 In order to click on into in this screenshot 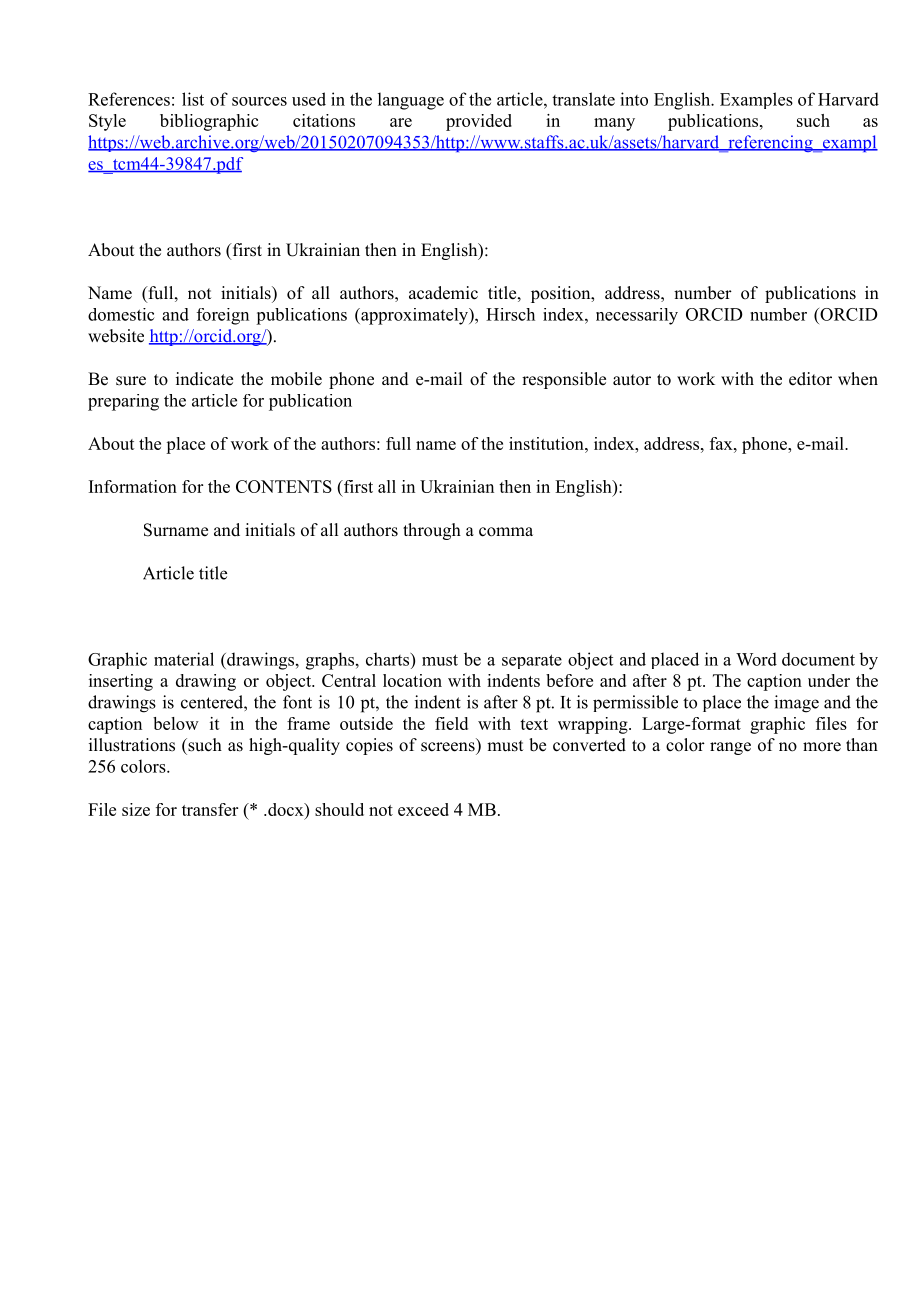, I will do `click(634, 99)`.
